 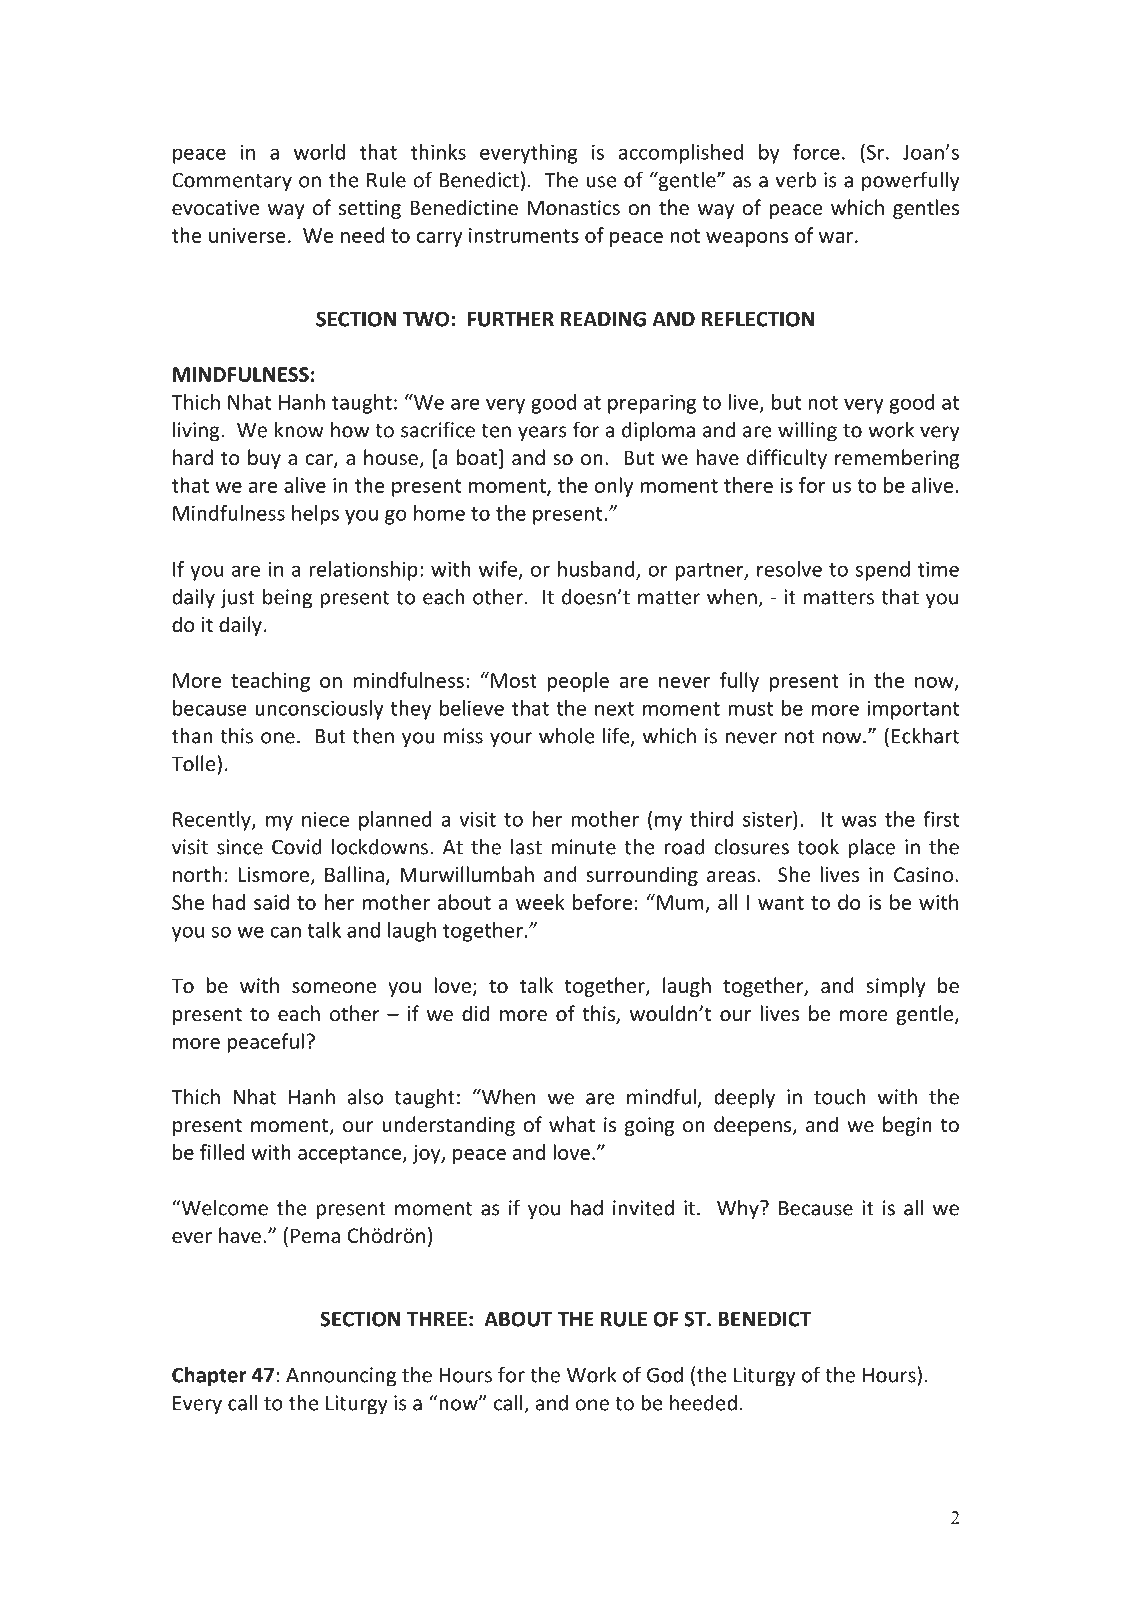 I want to click on instruments, so click(x=524, y=235).
